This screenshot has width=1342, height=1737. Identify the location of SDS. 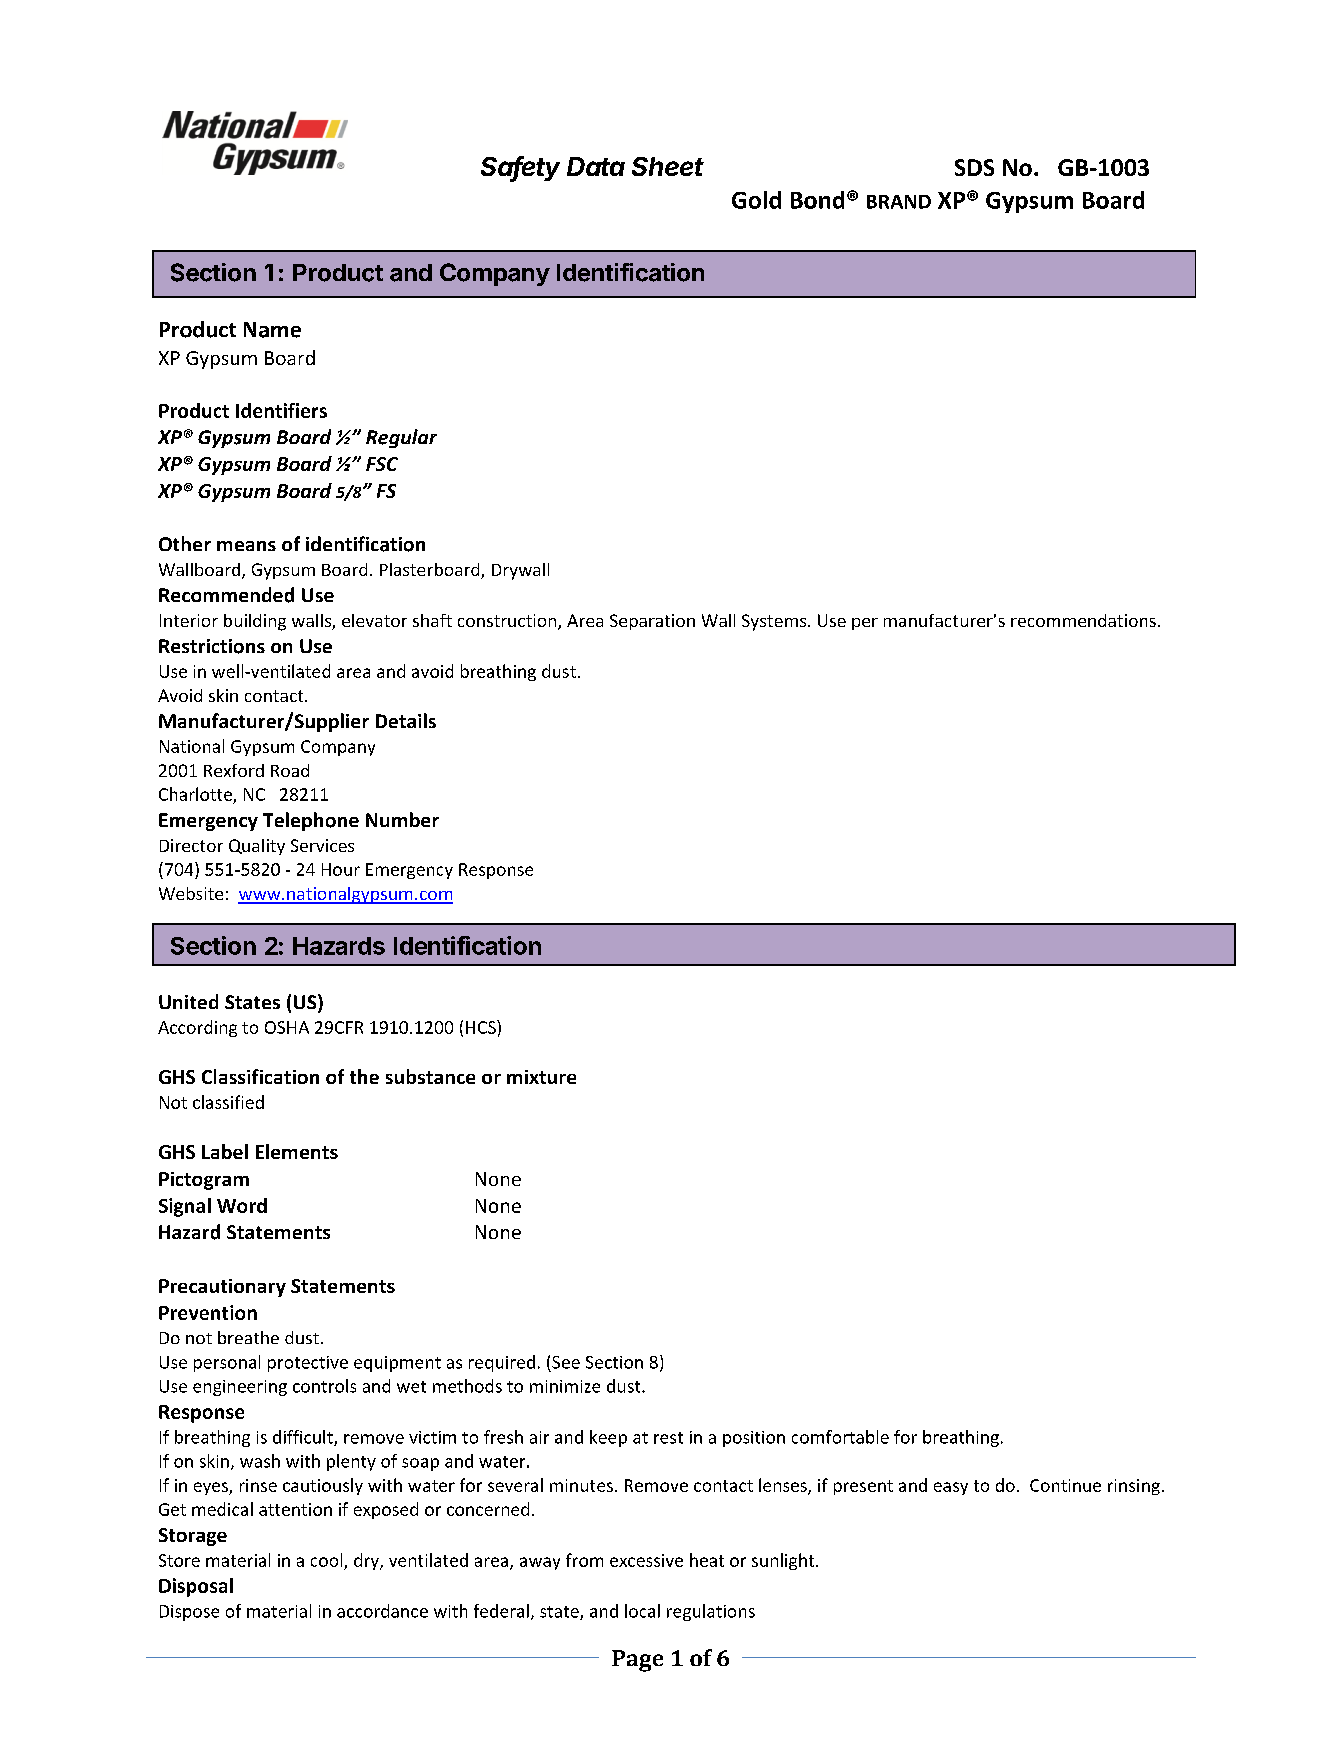
(974, 167).
